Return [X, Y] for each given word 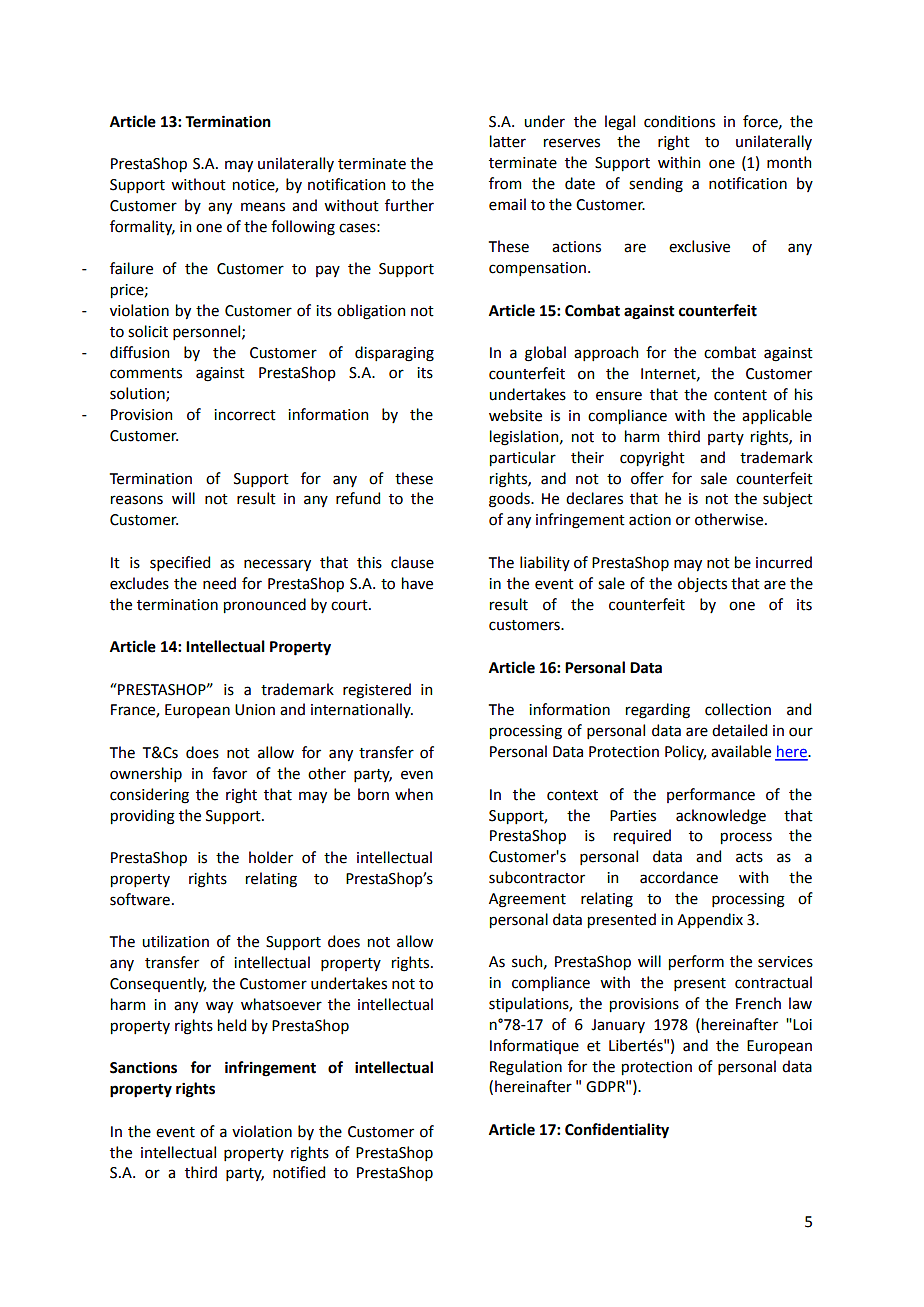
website [515, 415]
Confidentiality [617, 1131]
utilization [175, 941]
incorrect [245, 415]
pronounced [265, 605]
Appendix [710, 920]
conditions [679, 121]
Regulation [526, 1068]
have [417, 583]
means [263, 207]
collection [738, 709]
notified [299, 1172]
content [740, 395]
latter [508, 141]
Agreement [527, 900]
